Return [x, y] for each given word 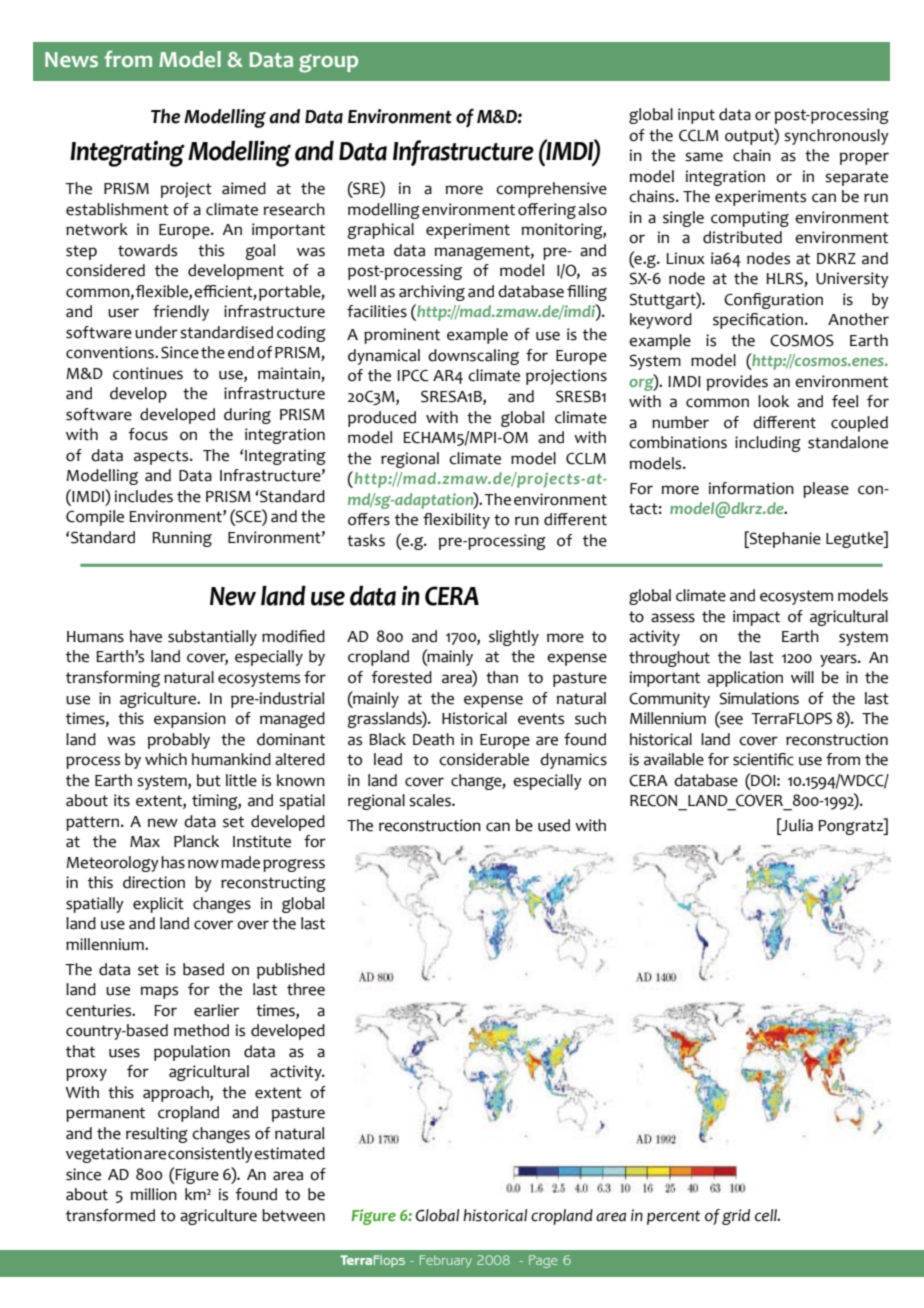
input [696, 116]
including [768, 444]
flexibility [456, 521]
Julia [796, 825]
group [328, 63]
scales [431, 800]
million [153, 1194]
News [71, 60]
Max [145, 842]
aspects [162, 457]
